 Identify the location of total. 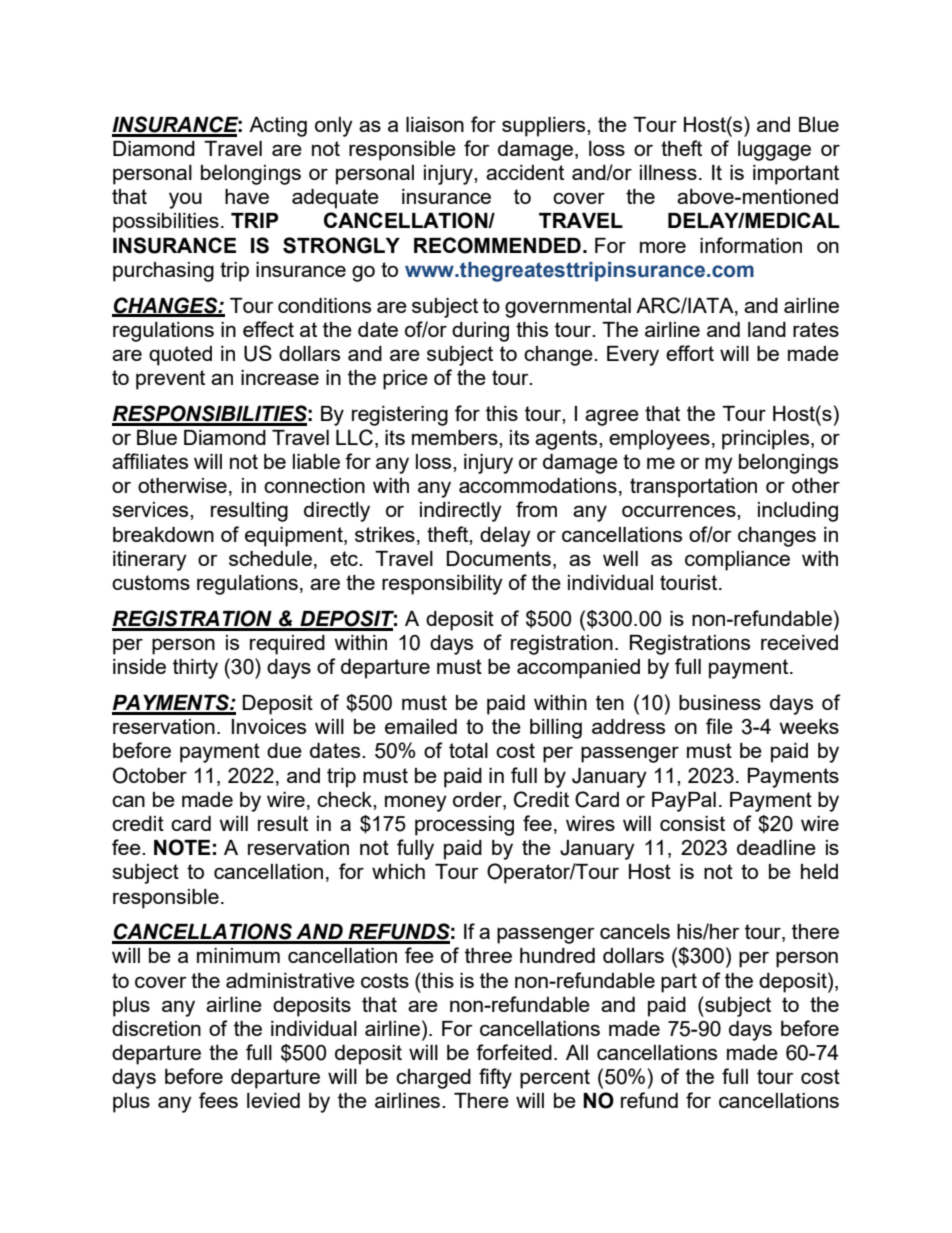
(468, 750).
